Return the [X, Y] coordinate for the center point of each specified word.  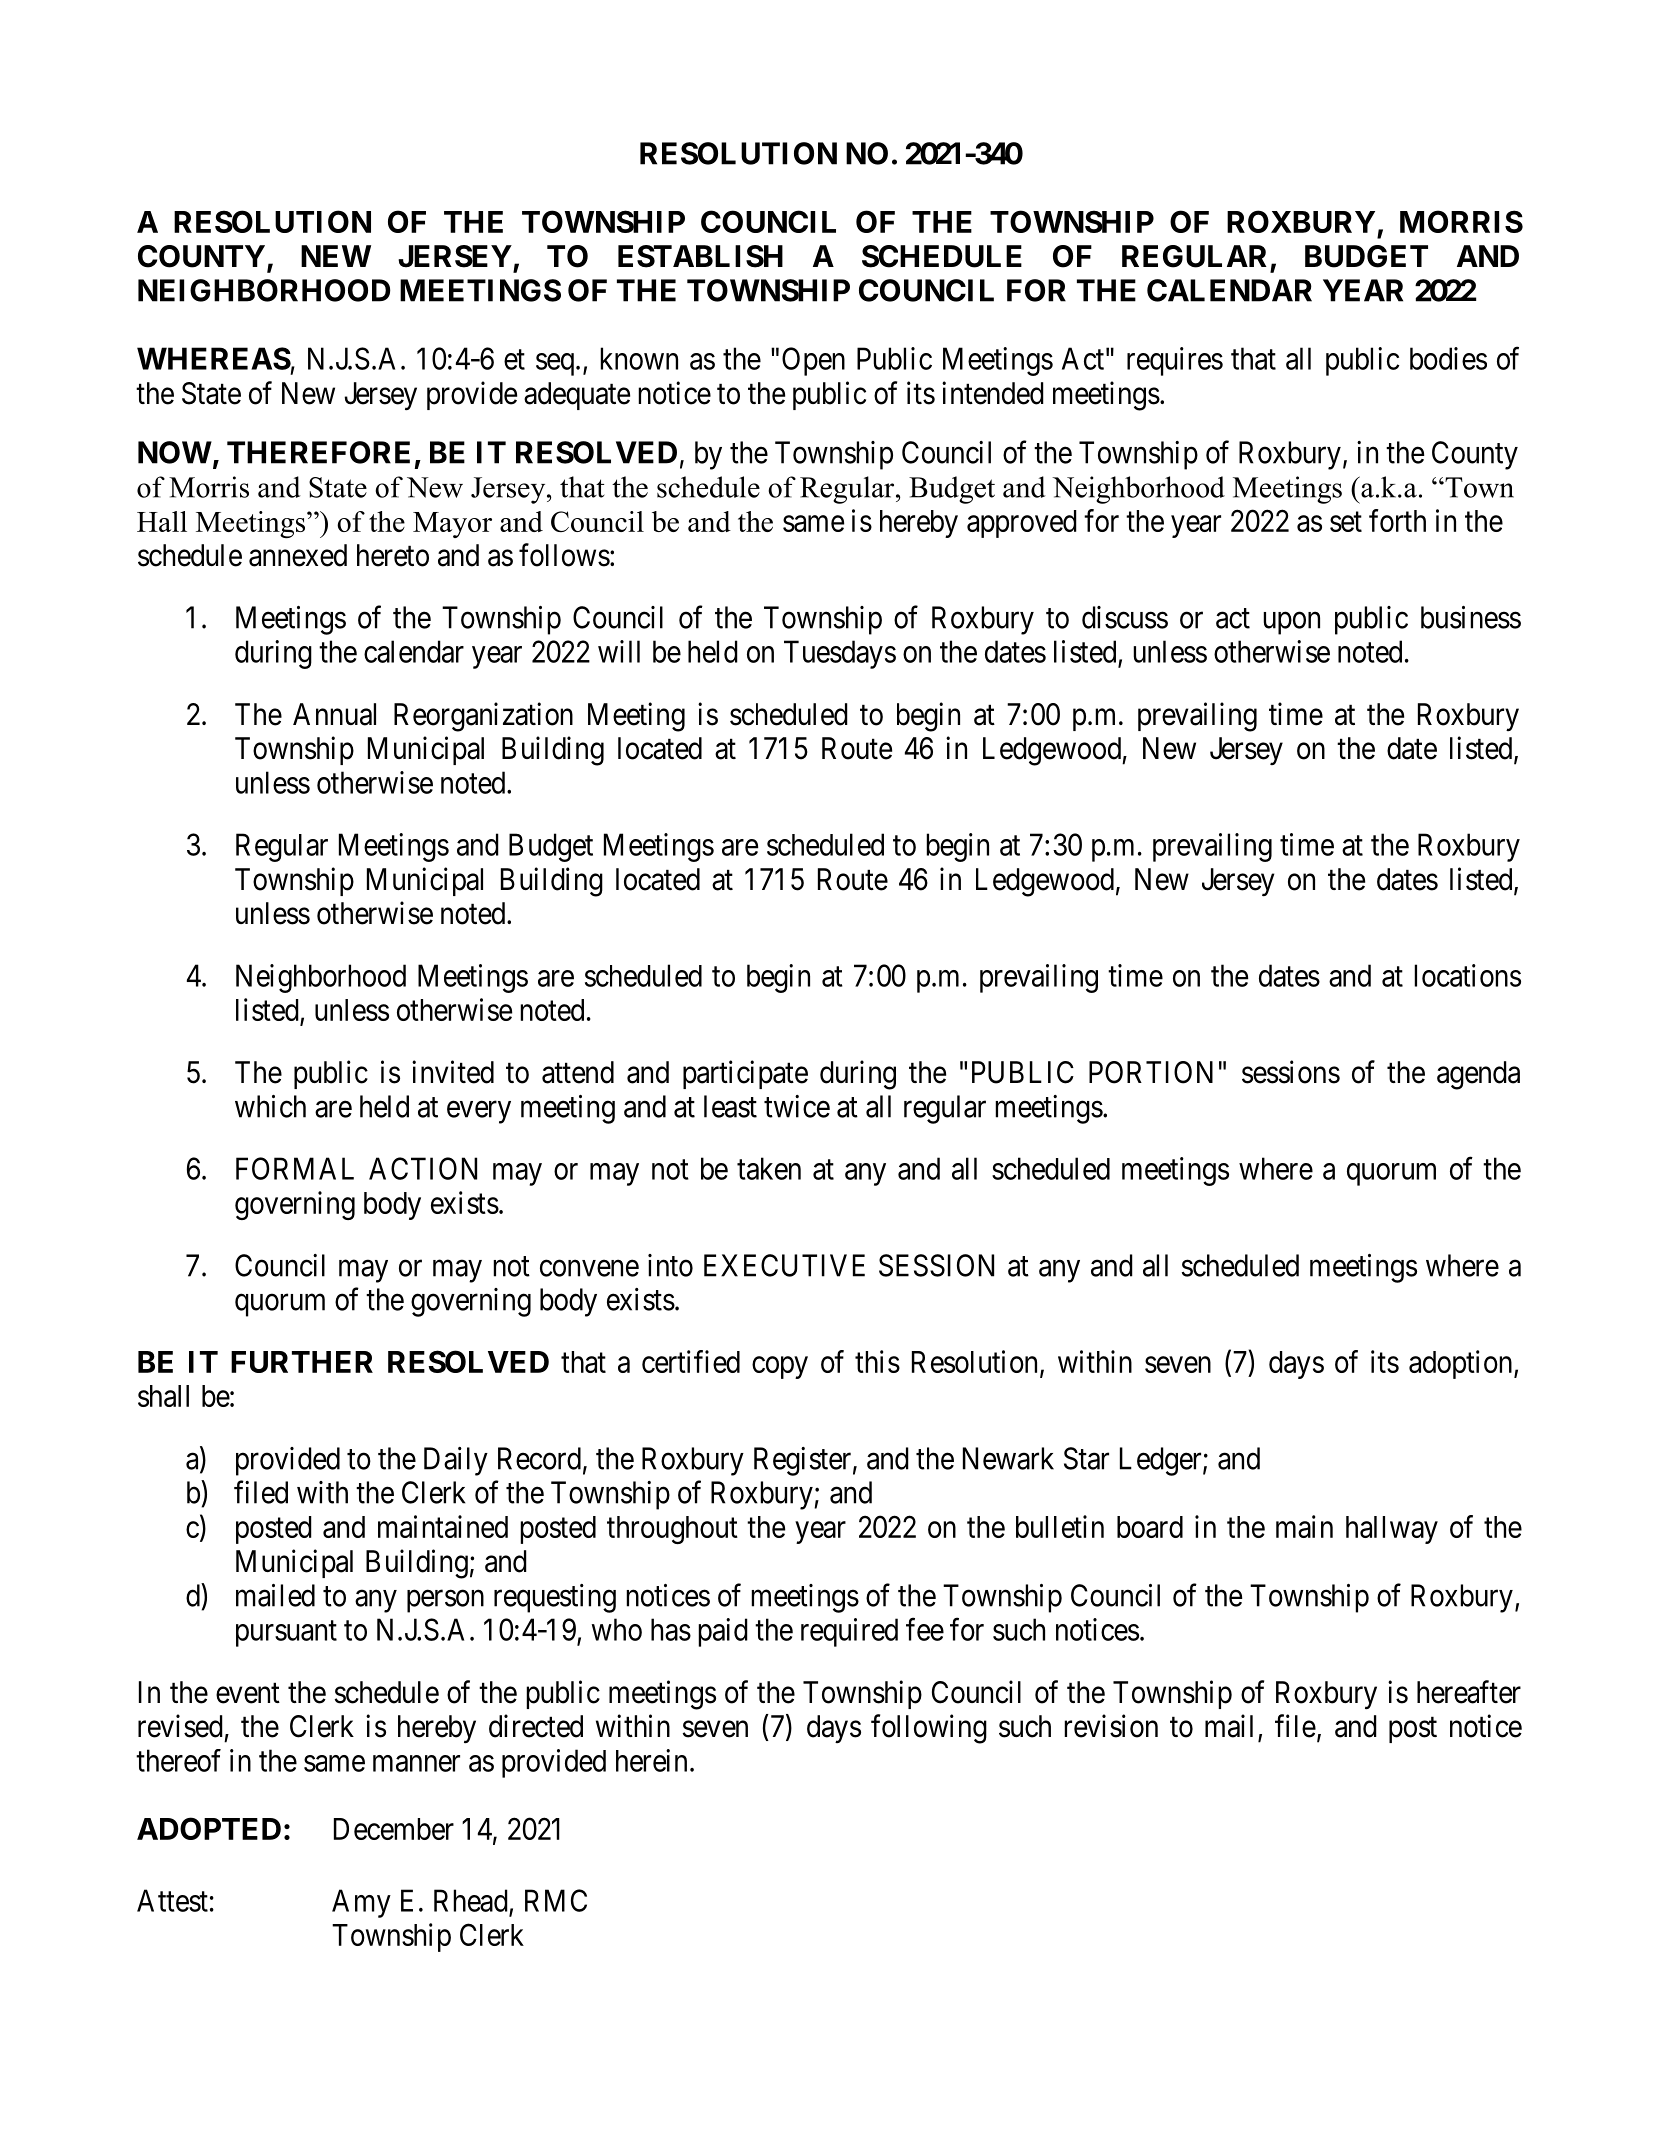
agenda [1478, 1075]
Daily [456, 1461]
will [619, 651]
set [1346, 522]
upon [1291, 623]
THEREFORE [318, 452]
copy [780, 1367]
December [394, 1829]
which [270, 1106]
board [1150, 1527]
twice [797, 1106]
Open [813, 361]
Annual [334, 714]
